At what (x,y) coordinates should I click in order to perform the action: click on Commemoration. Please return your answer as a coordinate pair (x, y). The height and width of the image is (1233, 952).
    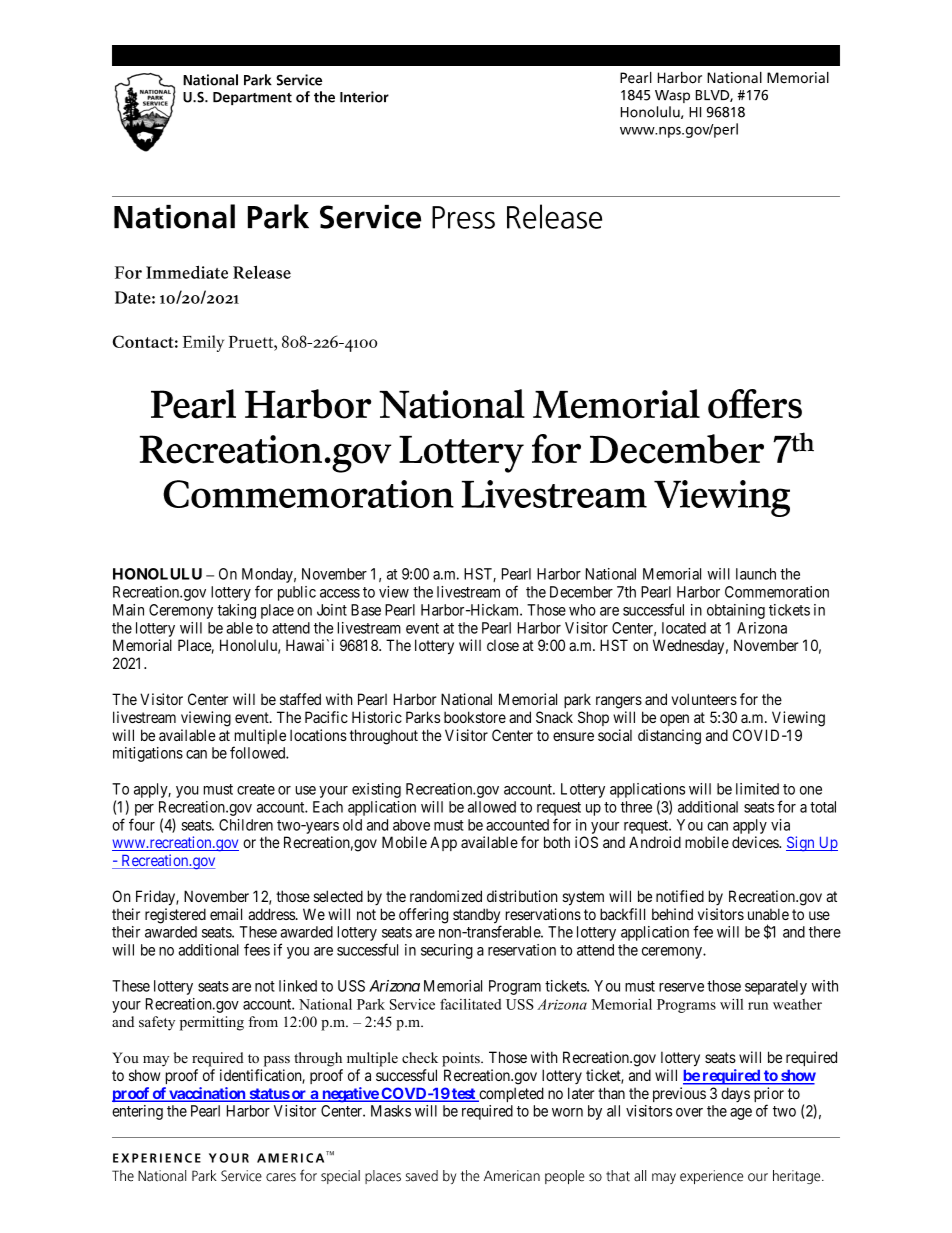
    Looking at the image, I should click on (777, 592).
